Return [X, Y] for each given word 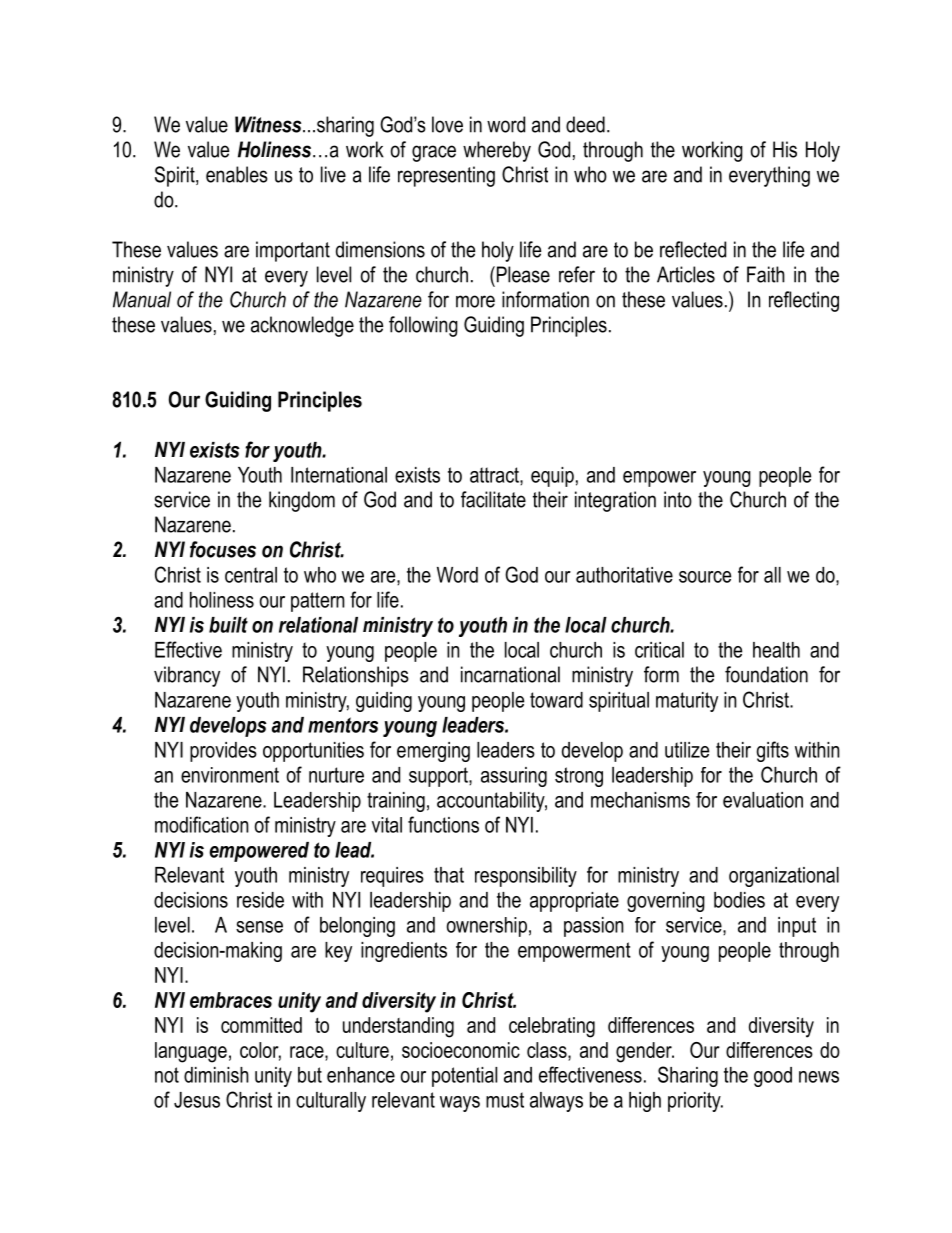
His [785, 149]
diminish [216, 1075]
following [423, 326]
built [228, 625]
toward [556, 700]
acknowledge [302, 326]
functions [443, 824]
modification [202, 824]
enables [237, 174]
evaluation [763, 800]
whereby [497, 151]
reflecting [804, 301]
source [705, 577]
